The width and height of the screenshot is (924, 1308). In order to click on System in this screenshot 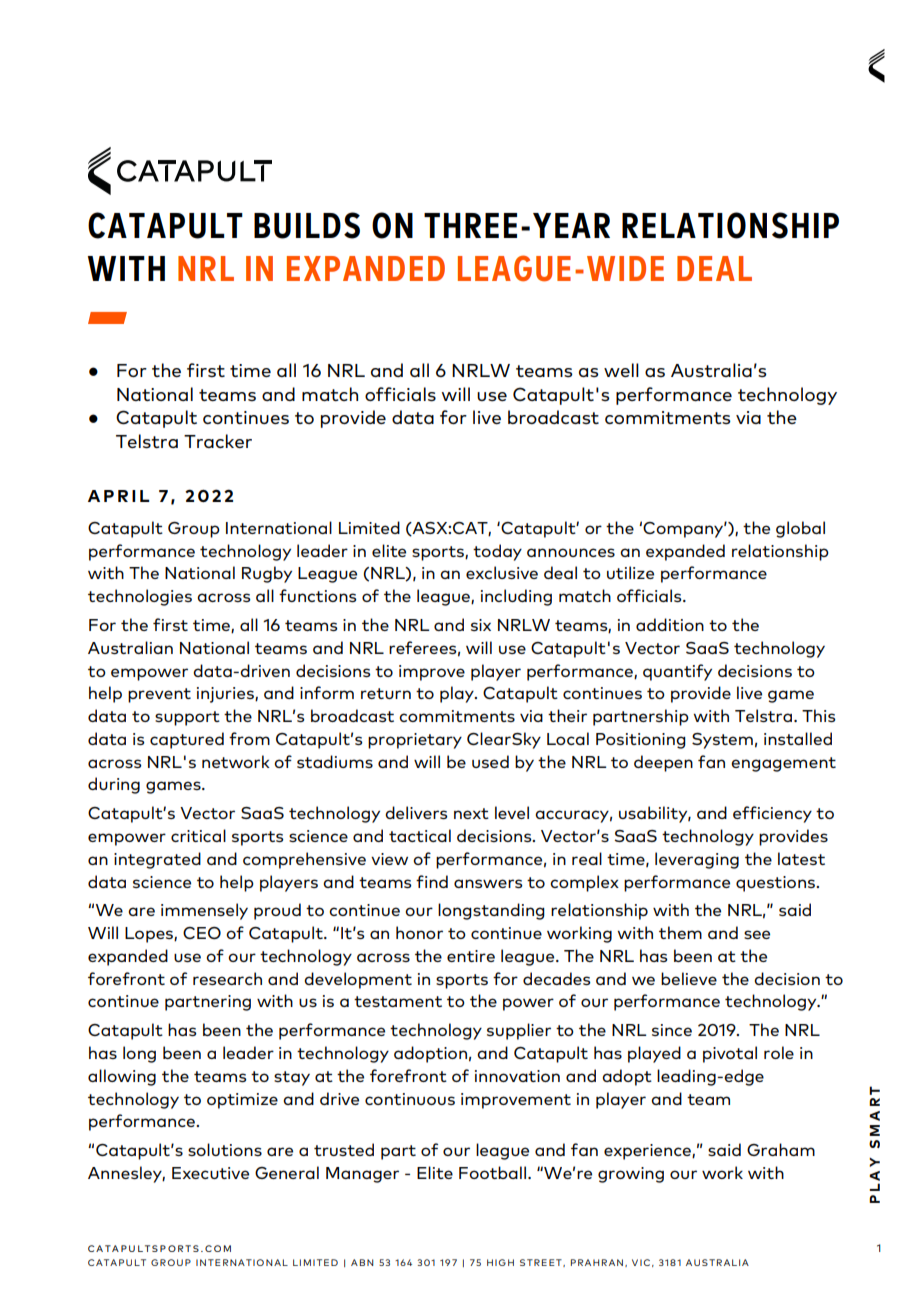, I will do `click(722, 741)`.
